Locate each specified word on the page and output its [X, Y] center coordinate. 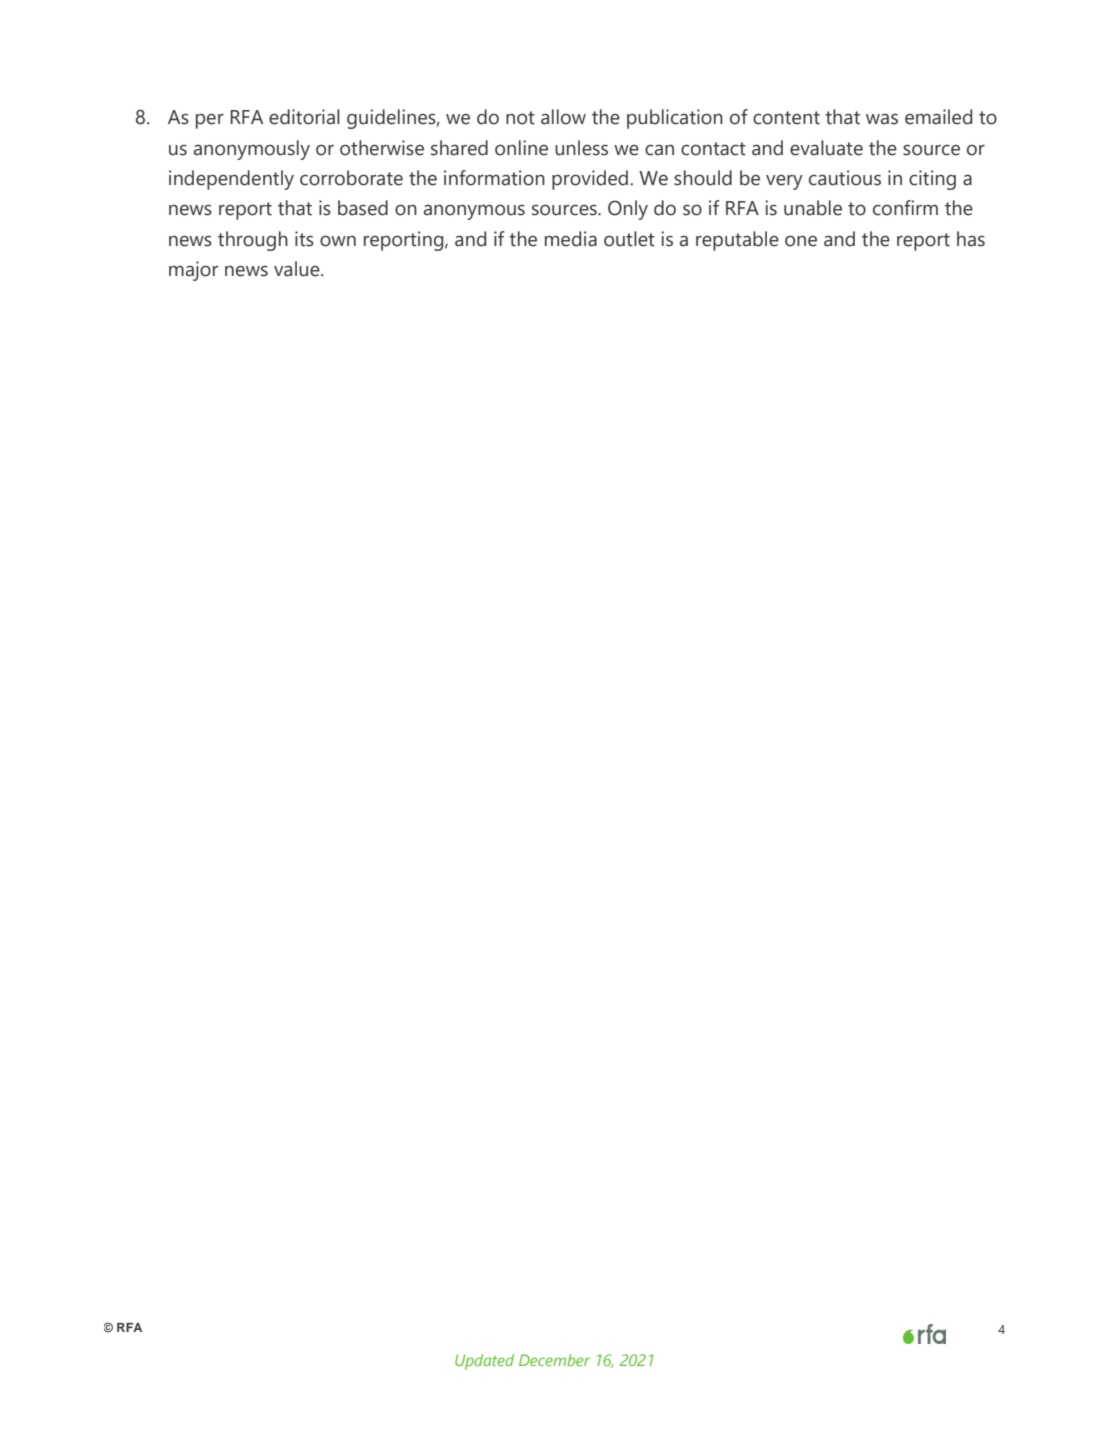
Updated [484, 1362]
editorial [304, 117]
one [801, 241]
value [298, 269]
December [554, 1360]
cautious [845, 178]
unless [581, 148]
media [571, 239]
